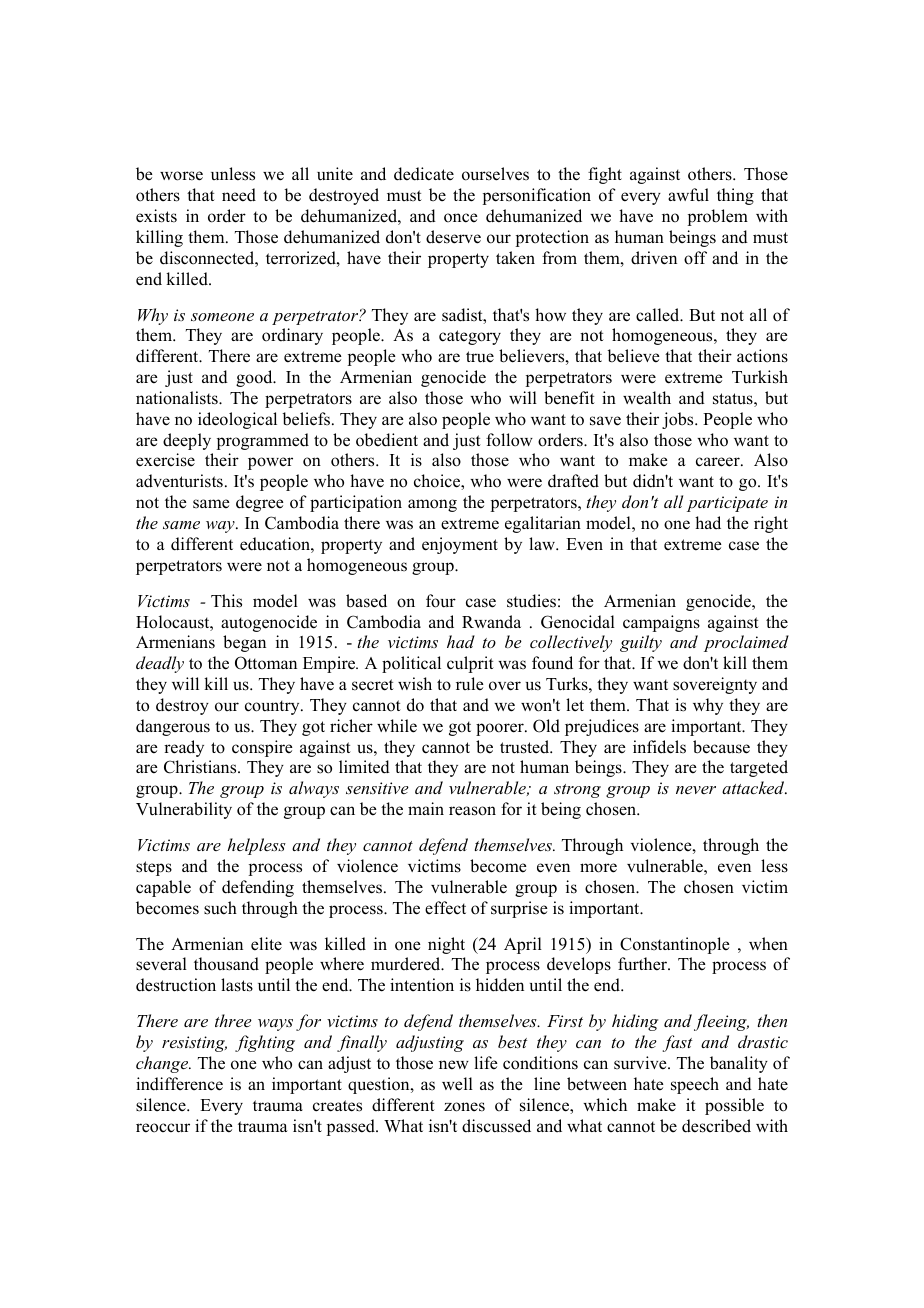 Image resolution: width=924 pixels, height=1308 pixels. I want to click on once, so click(461, 218).
